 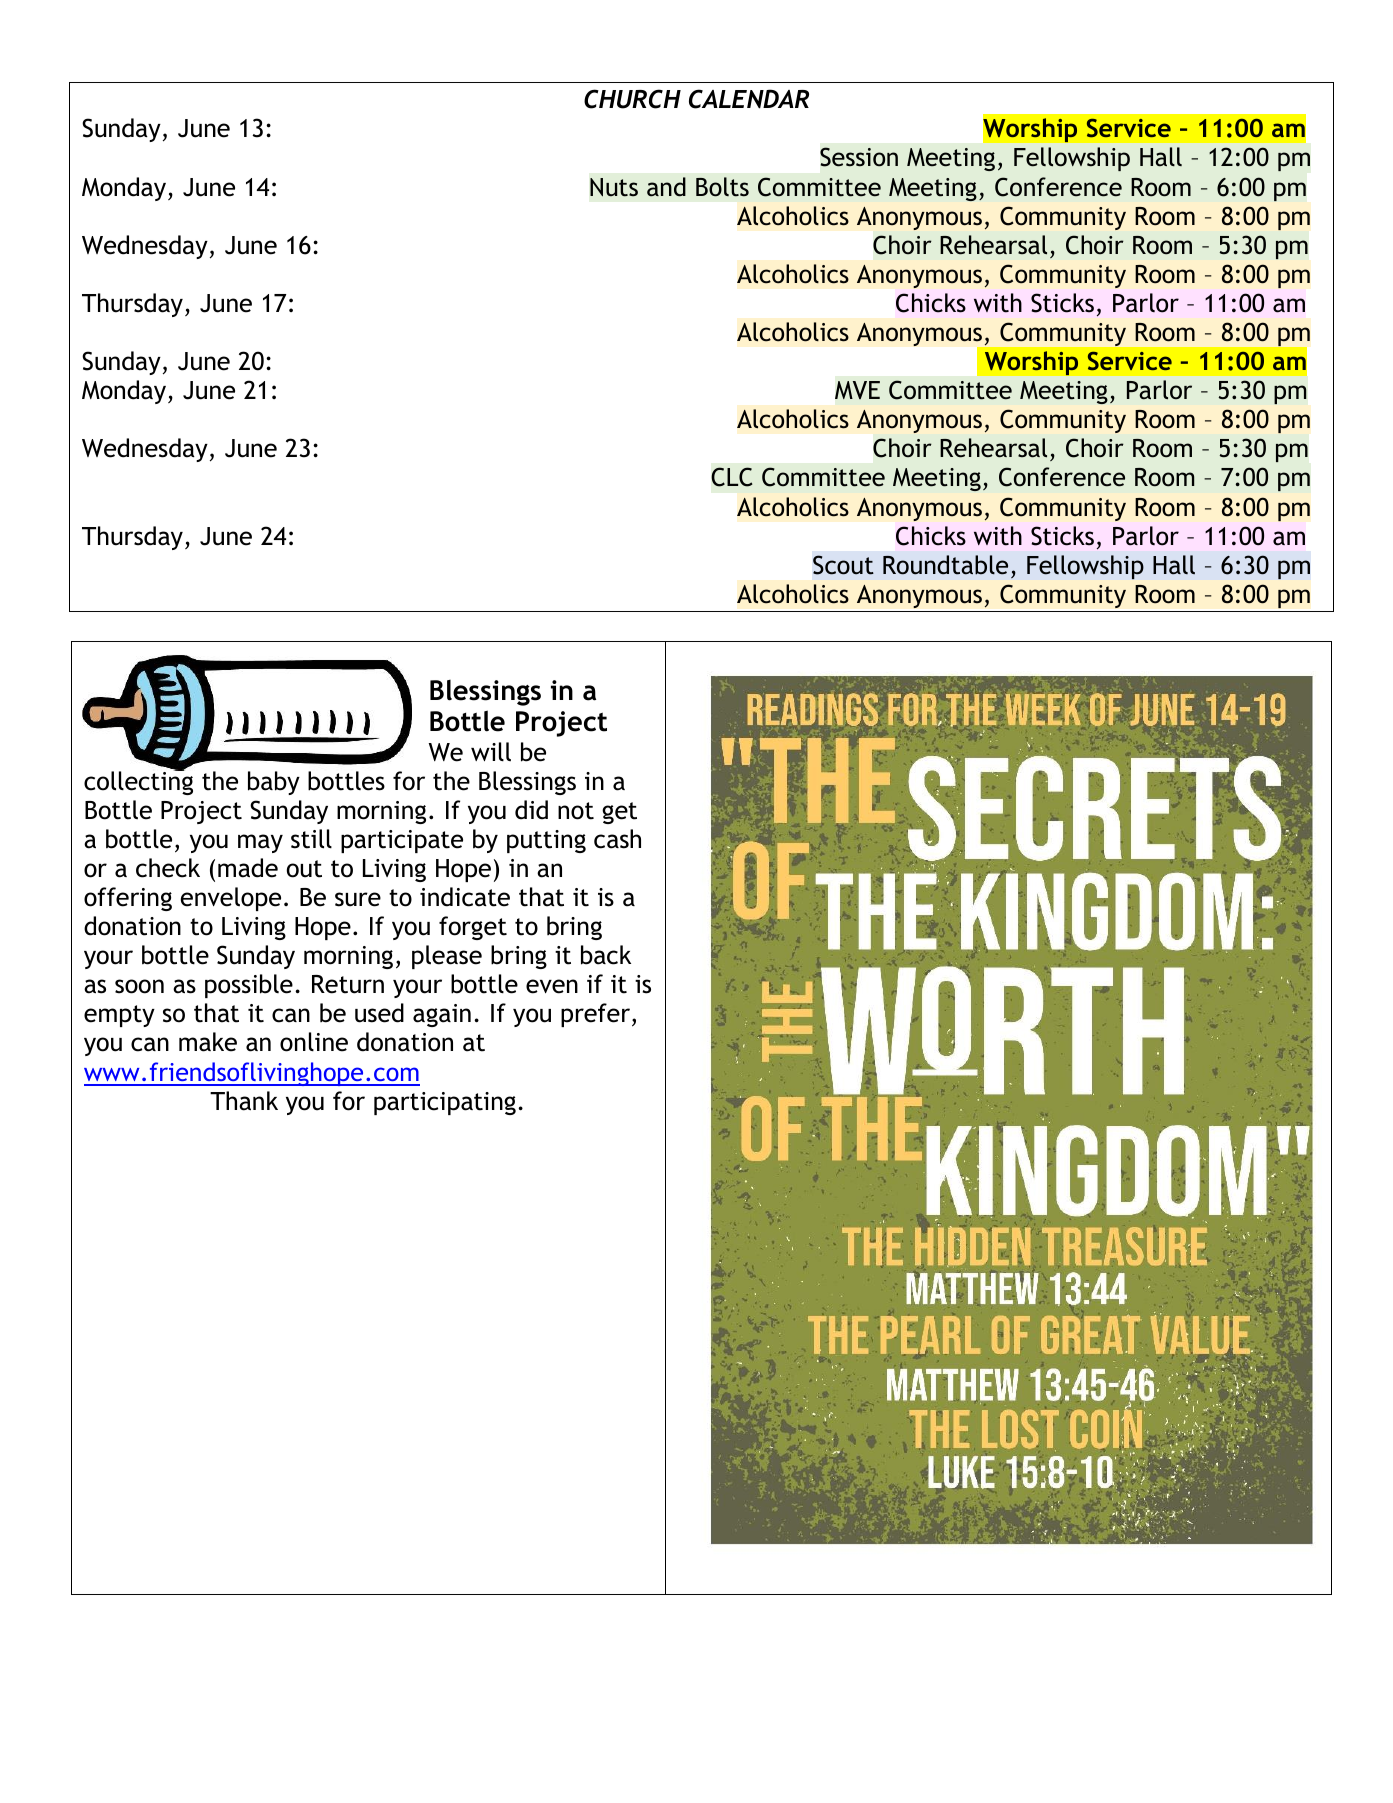 I want to click on participating, so click(x=445, y=1103).
